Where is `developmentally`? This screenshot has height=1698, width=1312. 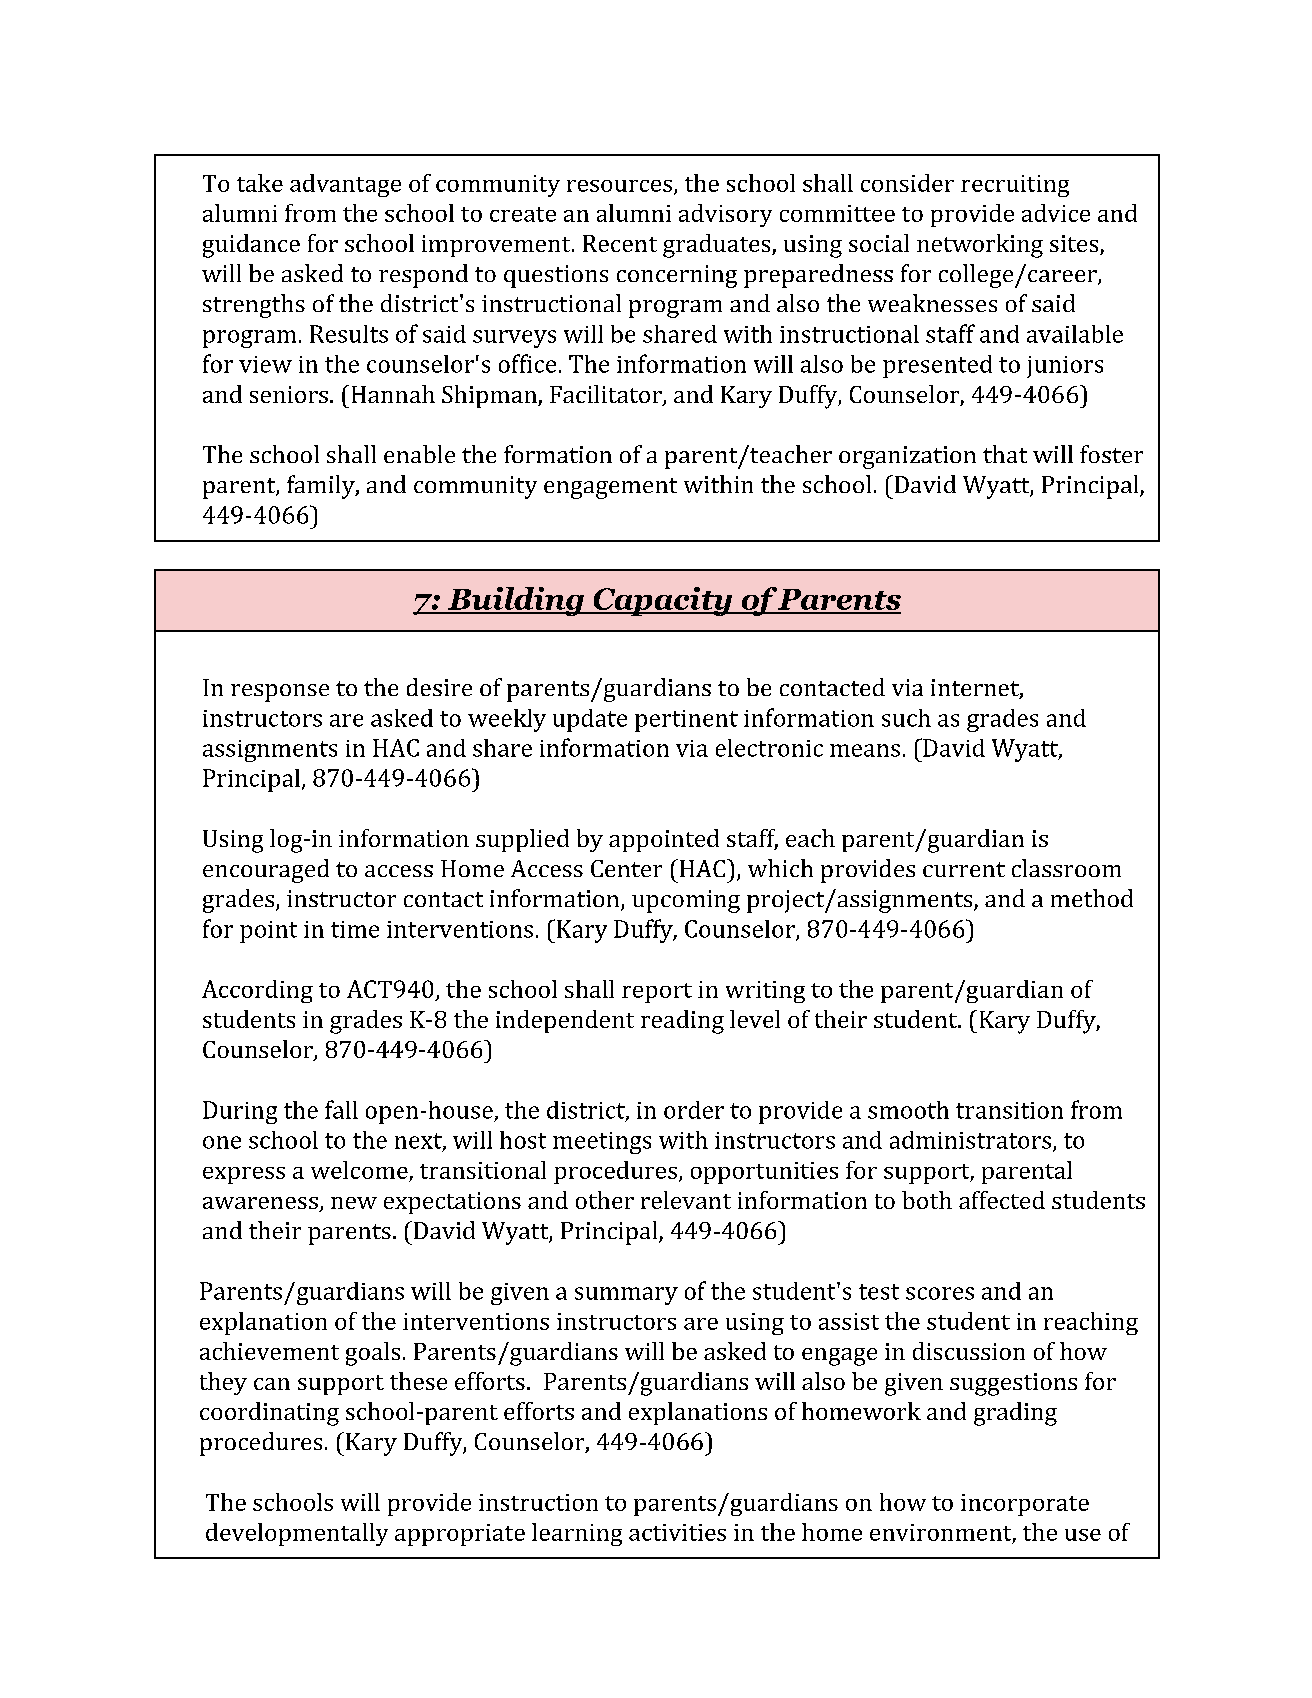 developmentally is located at coordinates (297, 1534).
